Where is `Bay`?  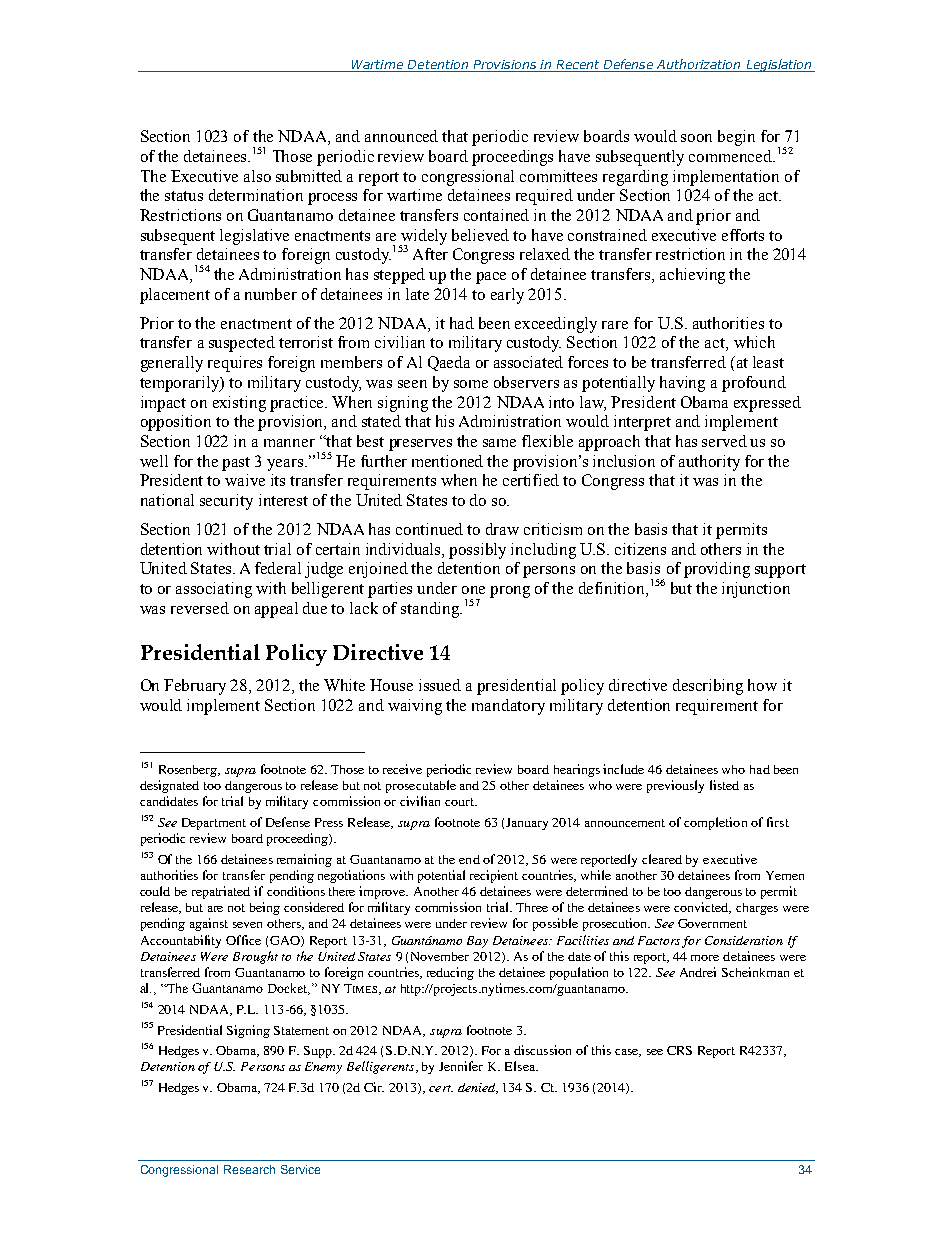
Bay is located at coordinates (477, 942).
